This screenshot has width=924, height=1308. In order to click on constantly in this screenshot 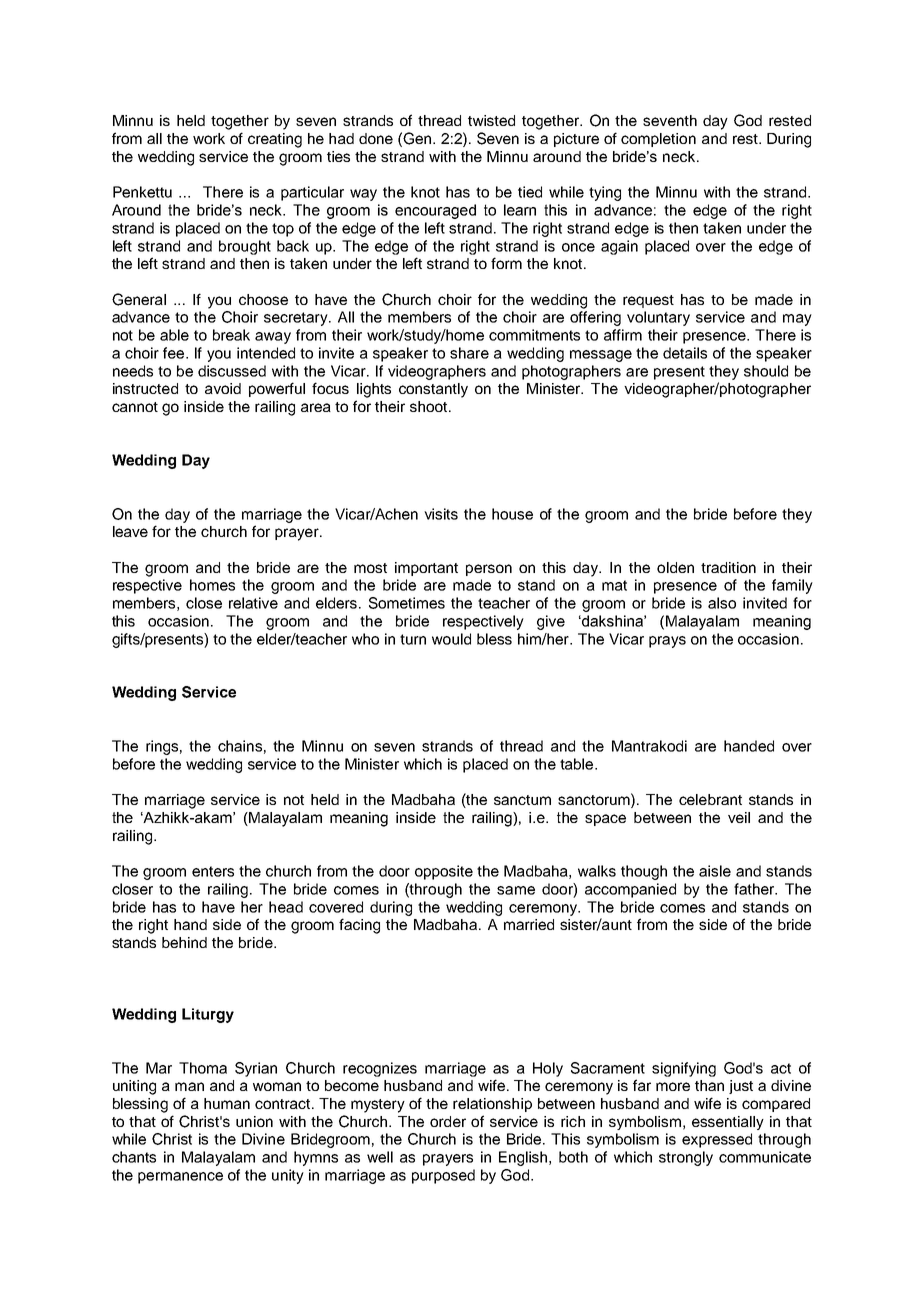, I will do `click(433, 390)`.
